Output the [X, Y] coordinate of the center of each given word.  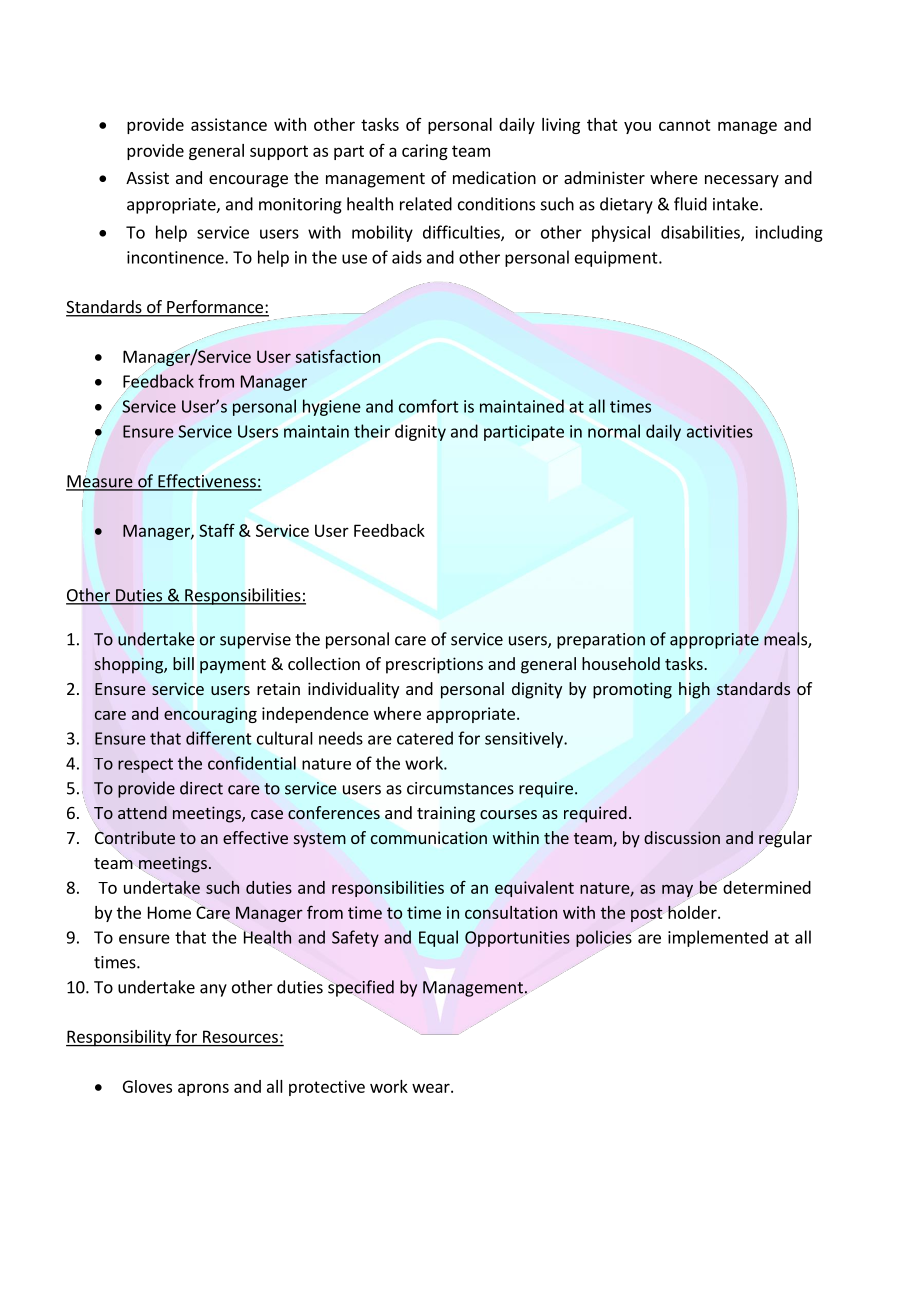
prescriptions [434, 665]
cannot [685, 125]
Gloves [147, 1086]
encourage [248, 181]
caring [425, 152]
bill [183, 663]
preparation [601, 641]
